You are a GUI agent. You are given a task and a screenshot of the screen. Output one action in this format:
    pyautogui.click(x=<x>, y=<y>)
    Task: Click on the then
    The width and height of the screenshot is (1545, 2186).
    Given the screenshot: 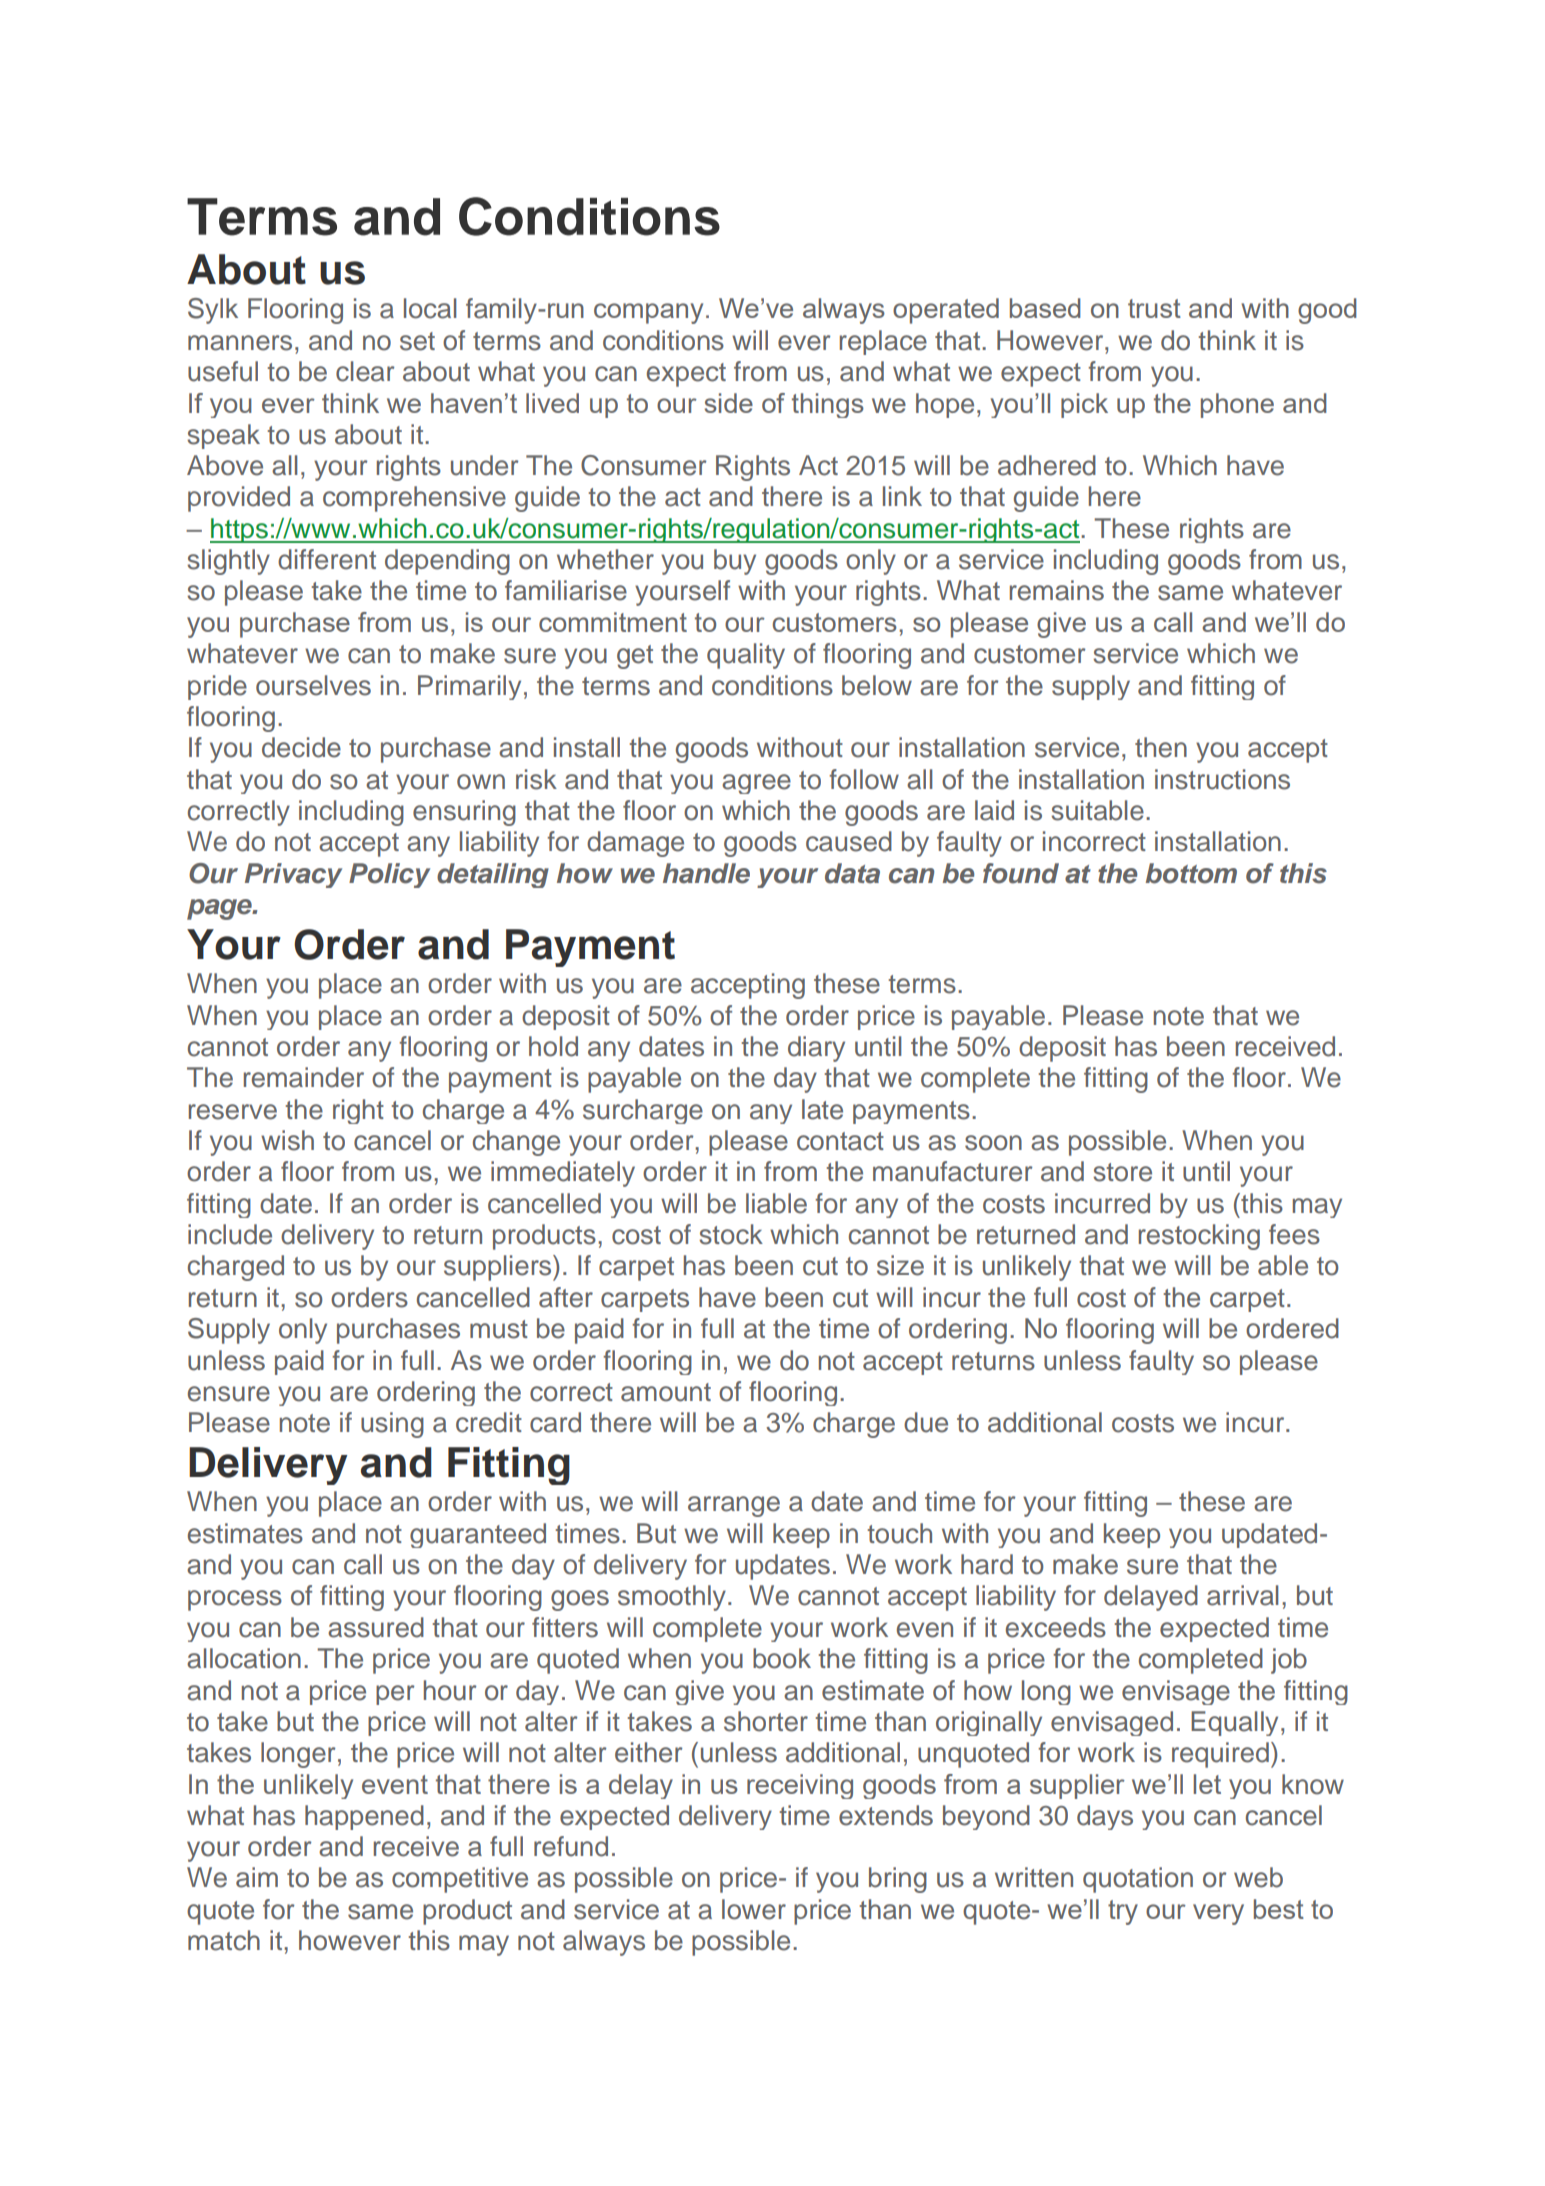 What is the action you would take?
    pyautogui.click(x=1161, y=747)
